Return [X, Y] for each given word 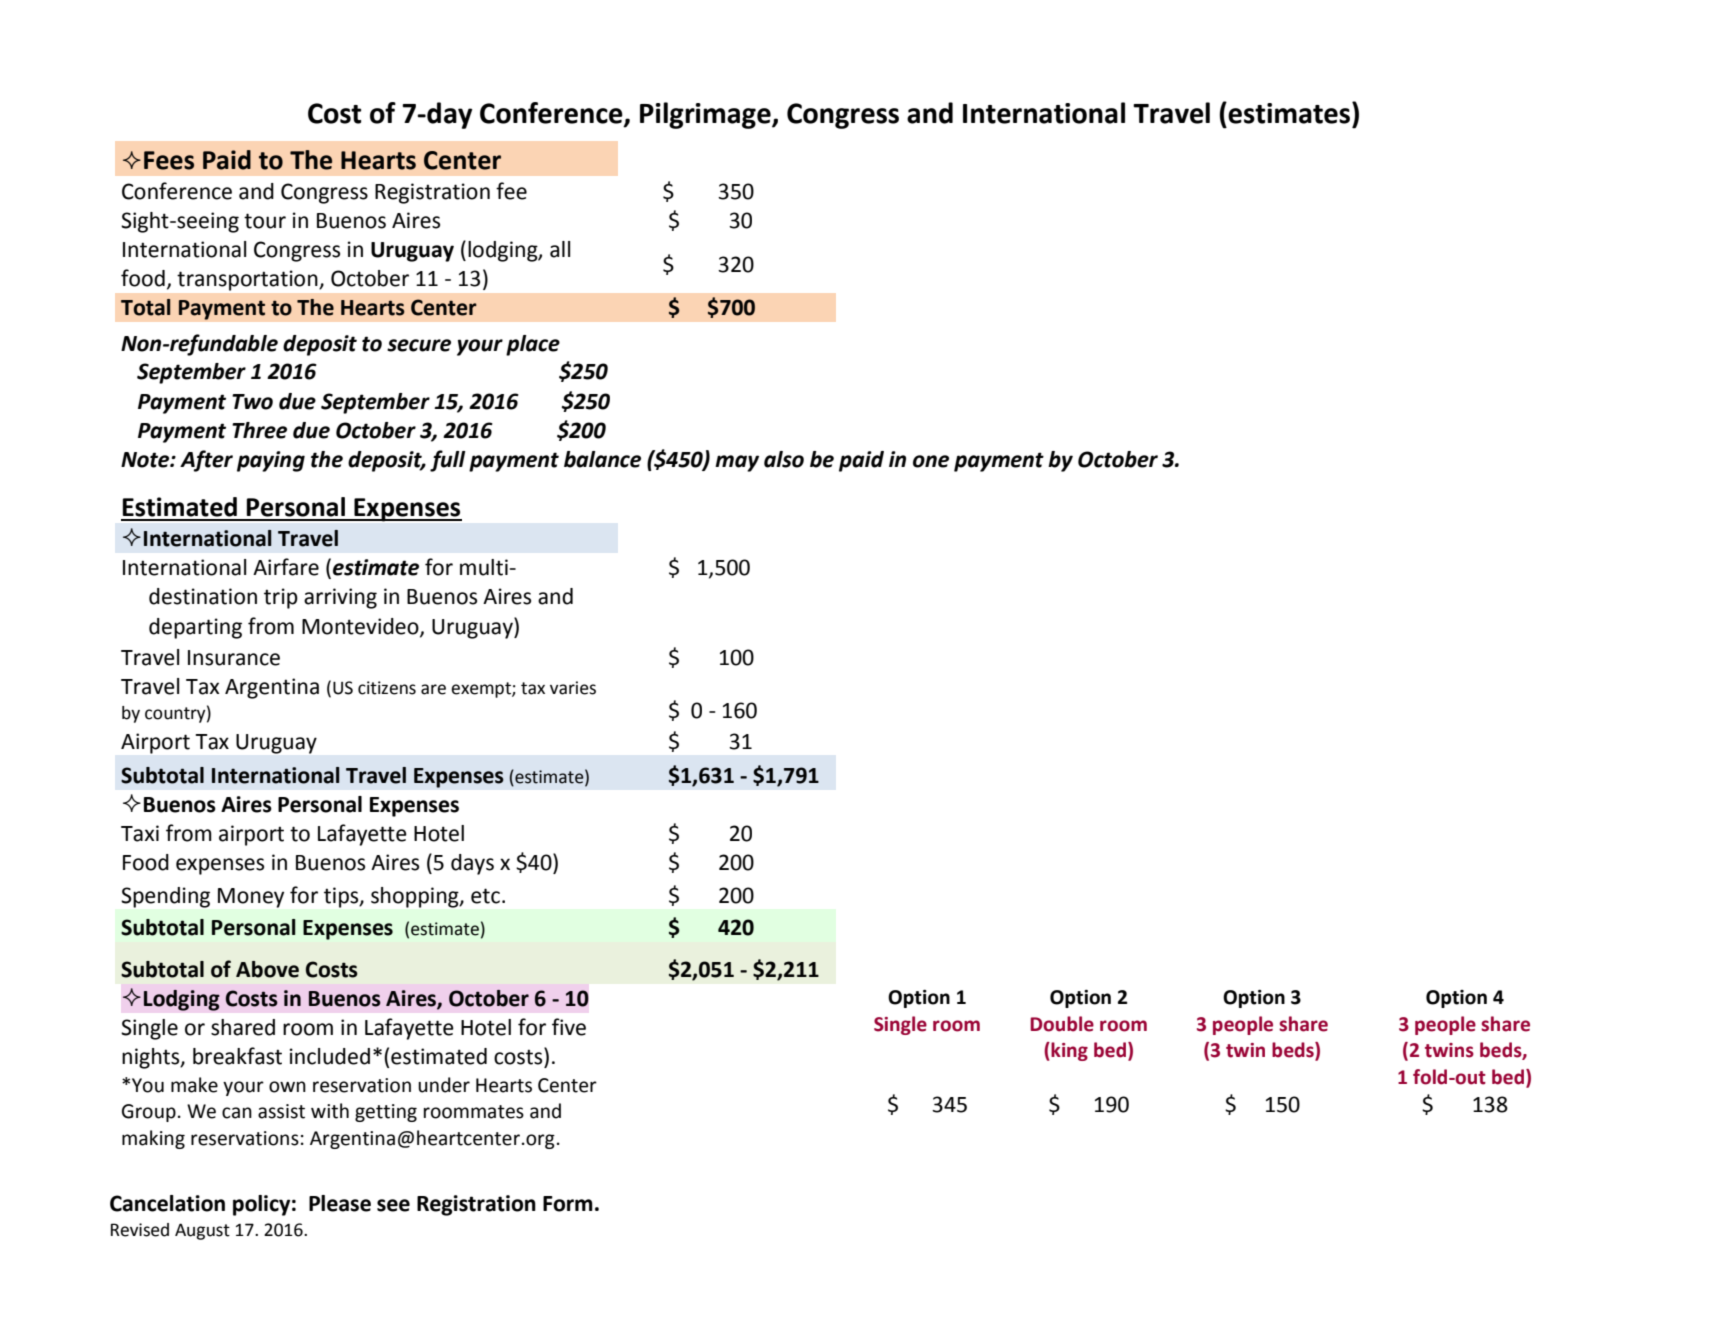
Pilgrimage [706, 115]
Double [1062, 1024]
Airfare [286, 567]
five [569, 1027]
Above [267, 969]
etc [485, 896]
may [737, 463]
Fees [169, 160]
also [784, 459]
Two [252, 402]
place [533, 345]
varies [573, 688]
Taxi [140, 833]
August [202, 1231]
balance [602, 459]
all [560, 249]
